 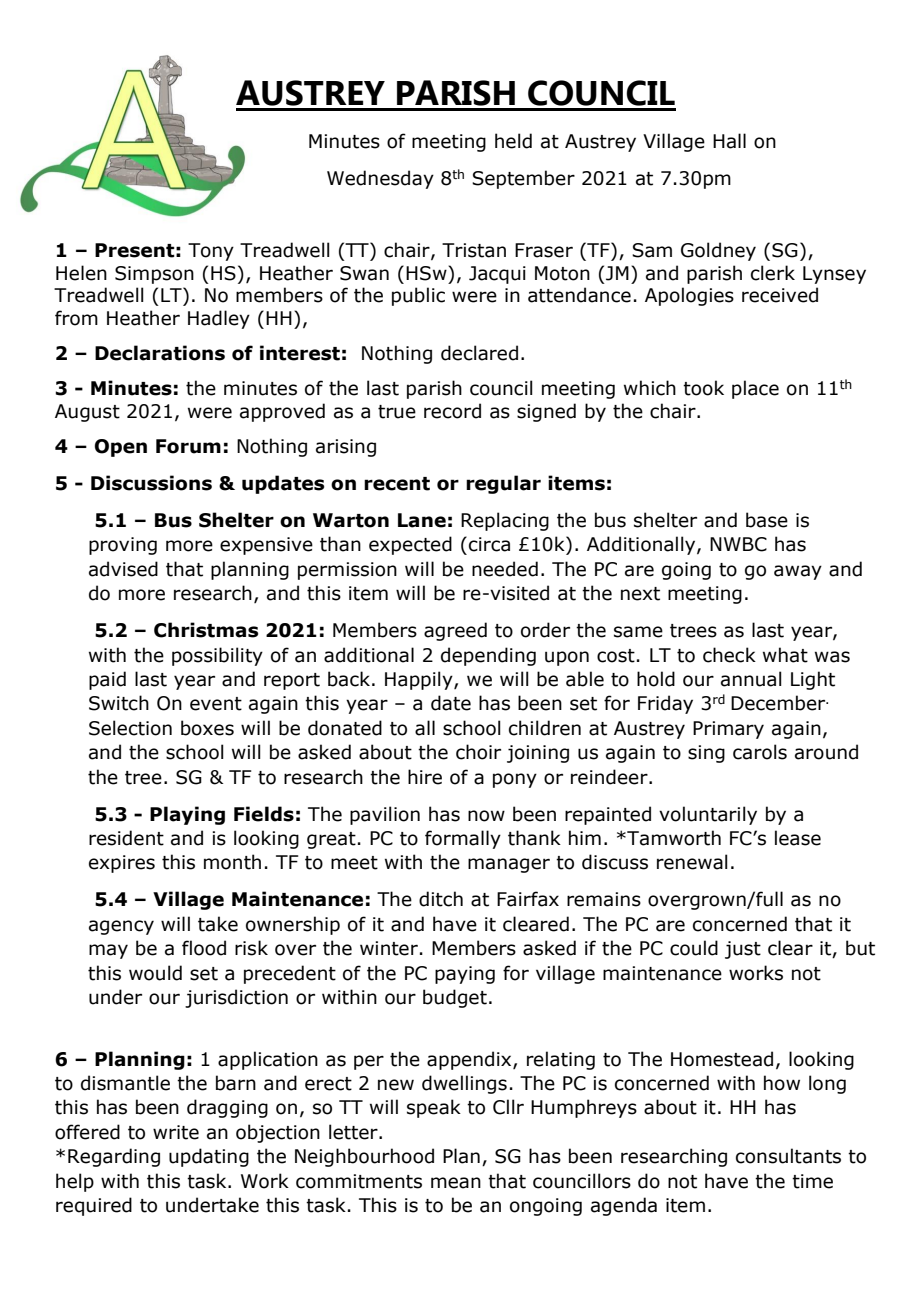 I want to click on Tony, so click(x=211, y=252).
